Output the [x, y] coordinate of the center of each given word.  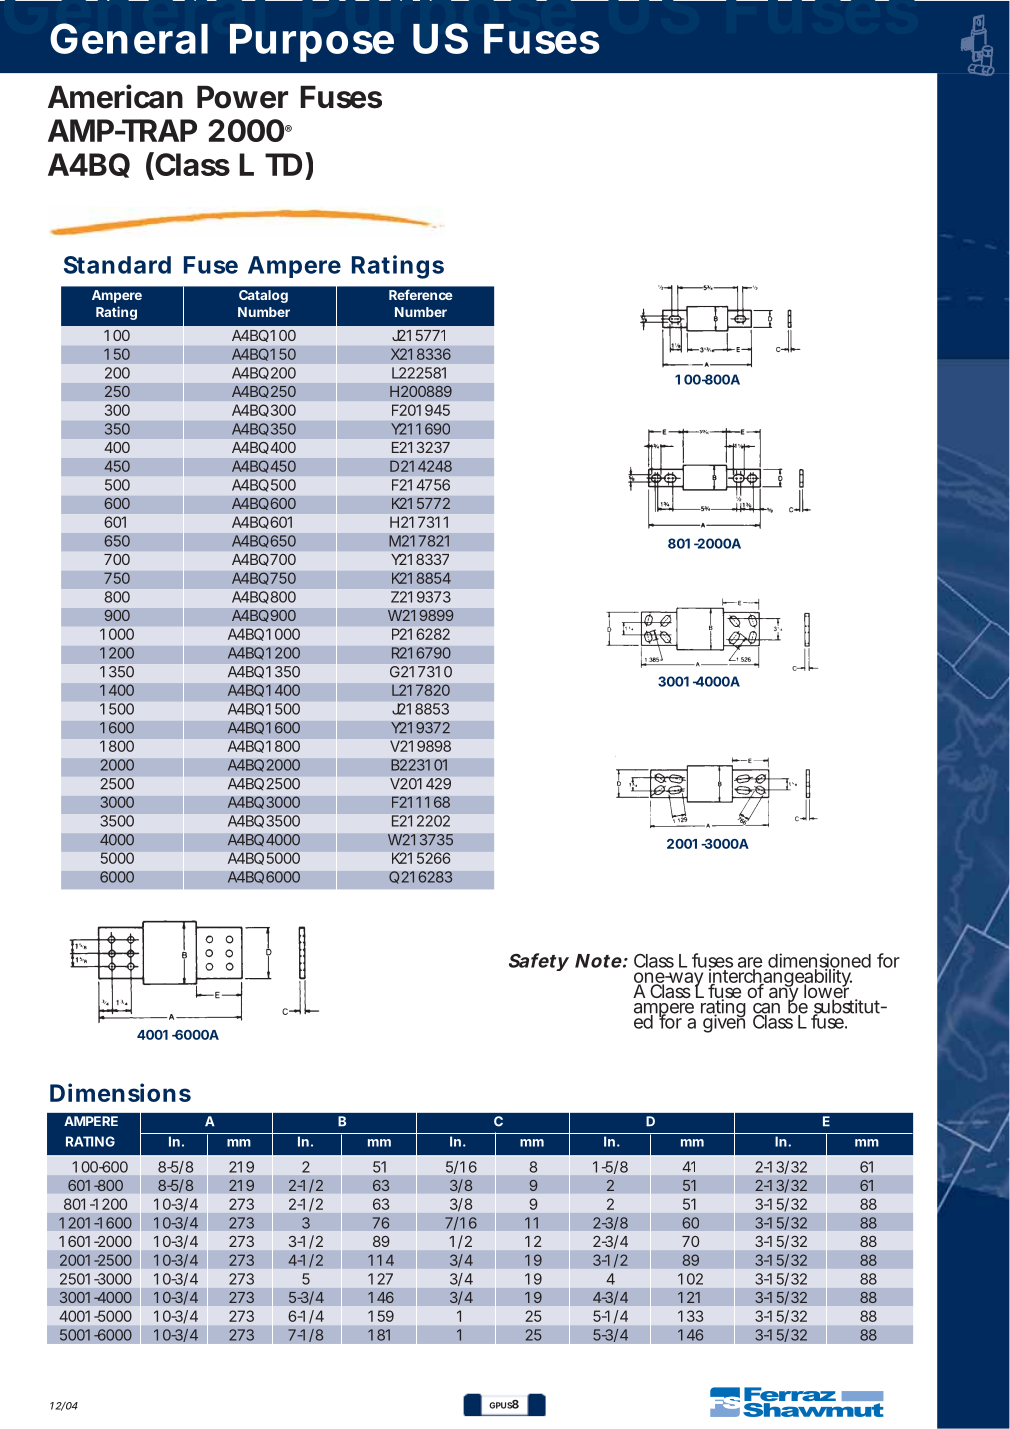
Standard [117, 265]
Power [242, 97]
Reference [421, 294]
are [750, 963]
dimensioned [819, 961]
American [115, 96]
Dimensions [120, 1092]
